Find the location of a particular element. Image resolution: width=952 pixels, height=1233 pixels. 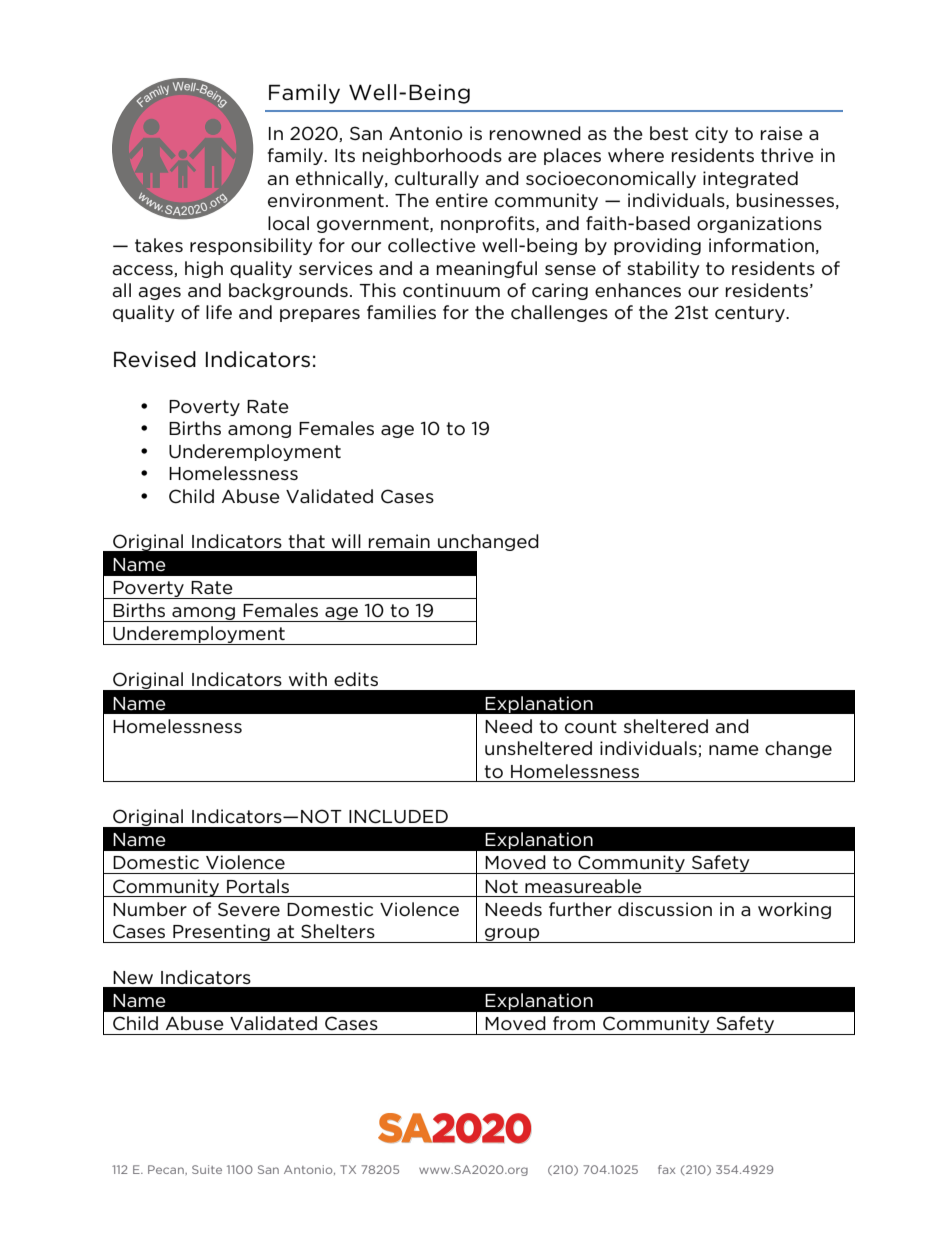

fax is located at coordinates (666, 1169).
